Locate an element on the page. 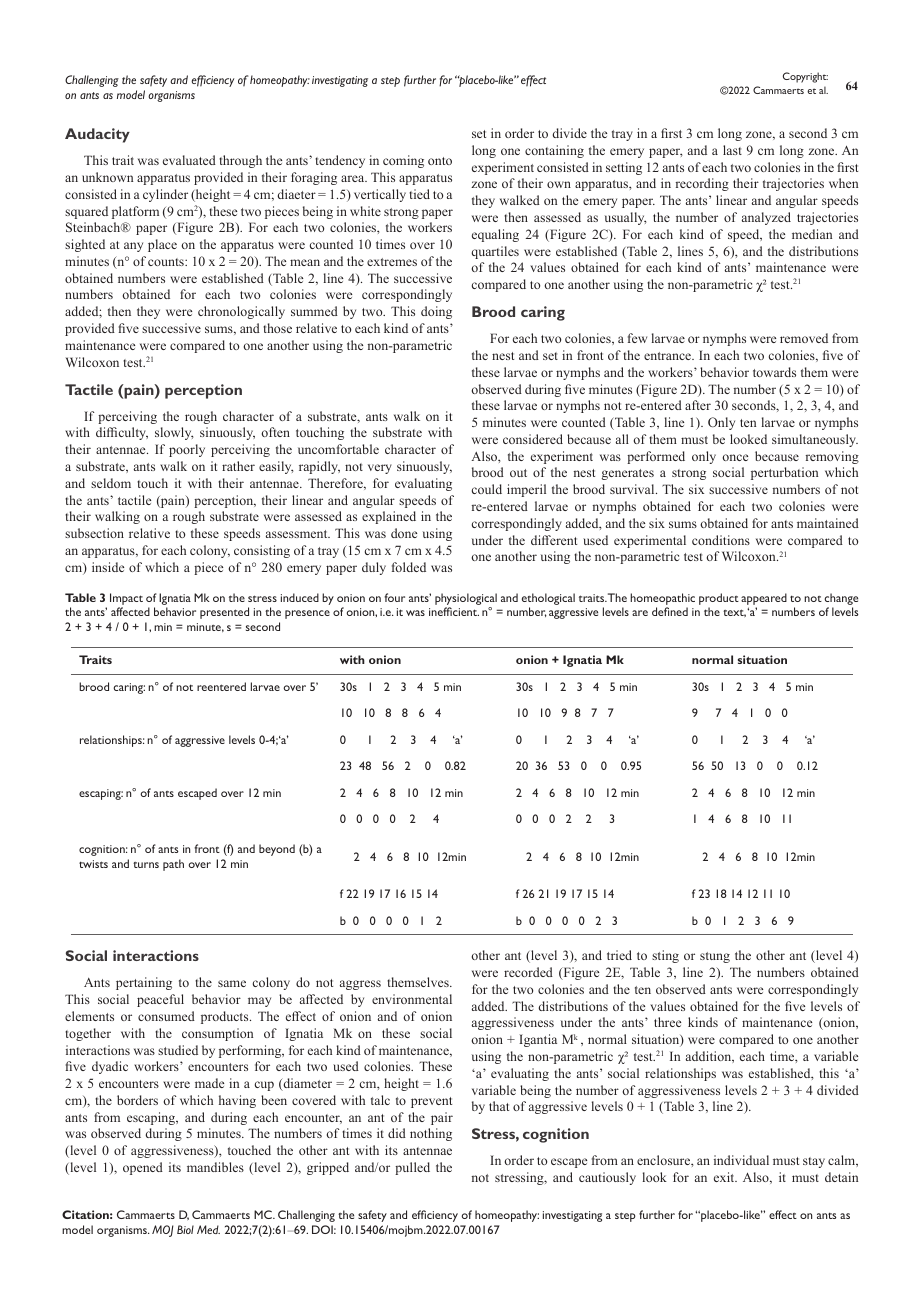 This image has height=1308, width=924. onto is located at coordinates (440, 161).
